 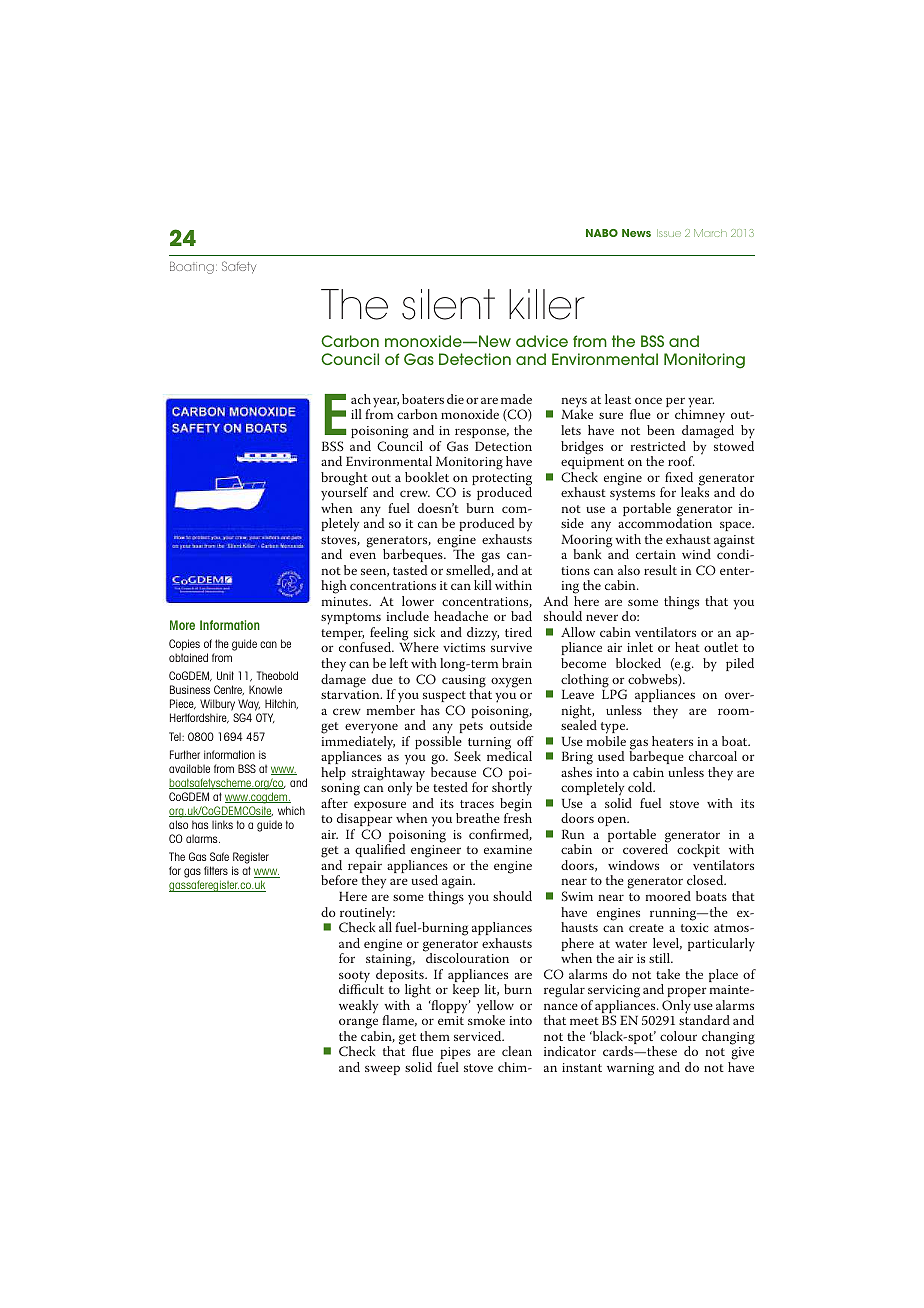 I want to click on silent, so click(x=448, y=304).
